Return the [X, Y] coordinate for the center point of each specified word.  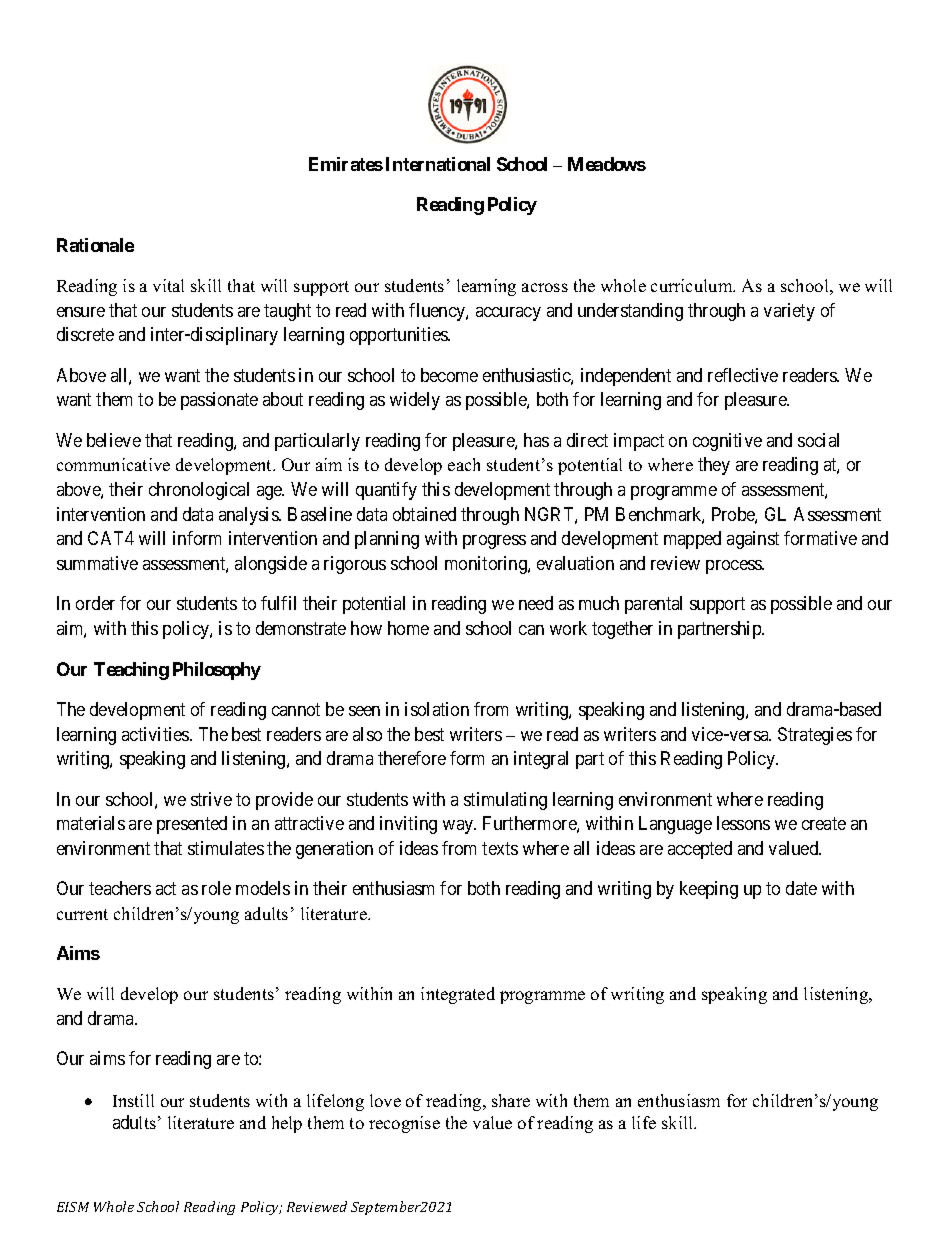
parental [653, 605]
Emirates [346, 164]
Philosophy [217, 671]
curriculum [693, 285]
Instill [133, 1100]
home [408, 628]
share [511, 1100]
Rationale [95, 245]
